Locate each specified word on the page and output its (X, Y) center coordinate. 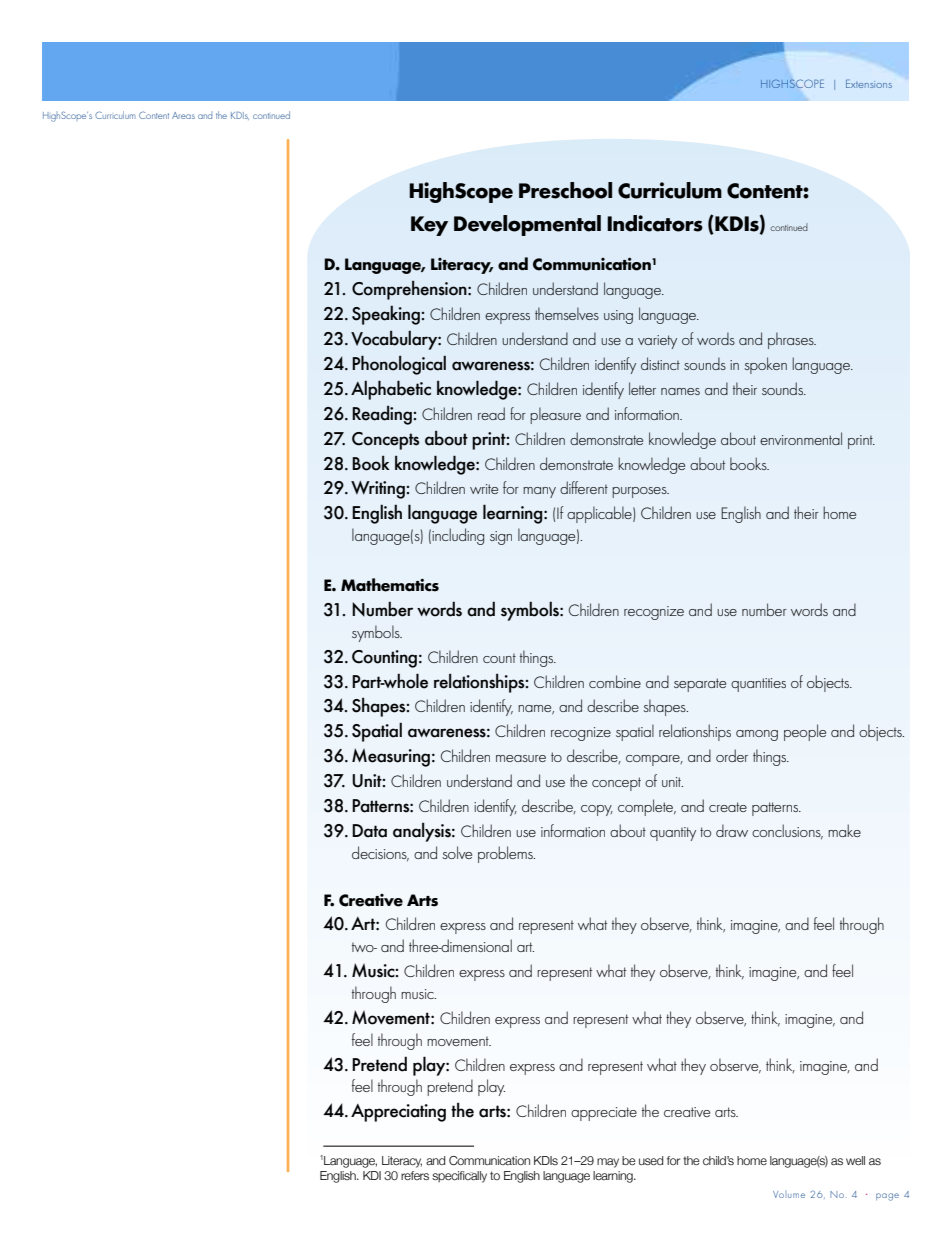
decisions (380, 853)
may (608, 1163)
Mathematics (390, 585)
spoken (765, 365)
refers (415, 1175)
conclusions (787, 832)
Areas (183, 115)
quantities (758, 685)
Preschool (565, 190)
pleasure (555, 415)
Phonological (399, 365)
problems (506, 854)
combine (615, 681)
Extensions (869, 83)
